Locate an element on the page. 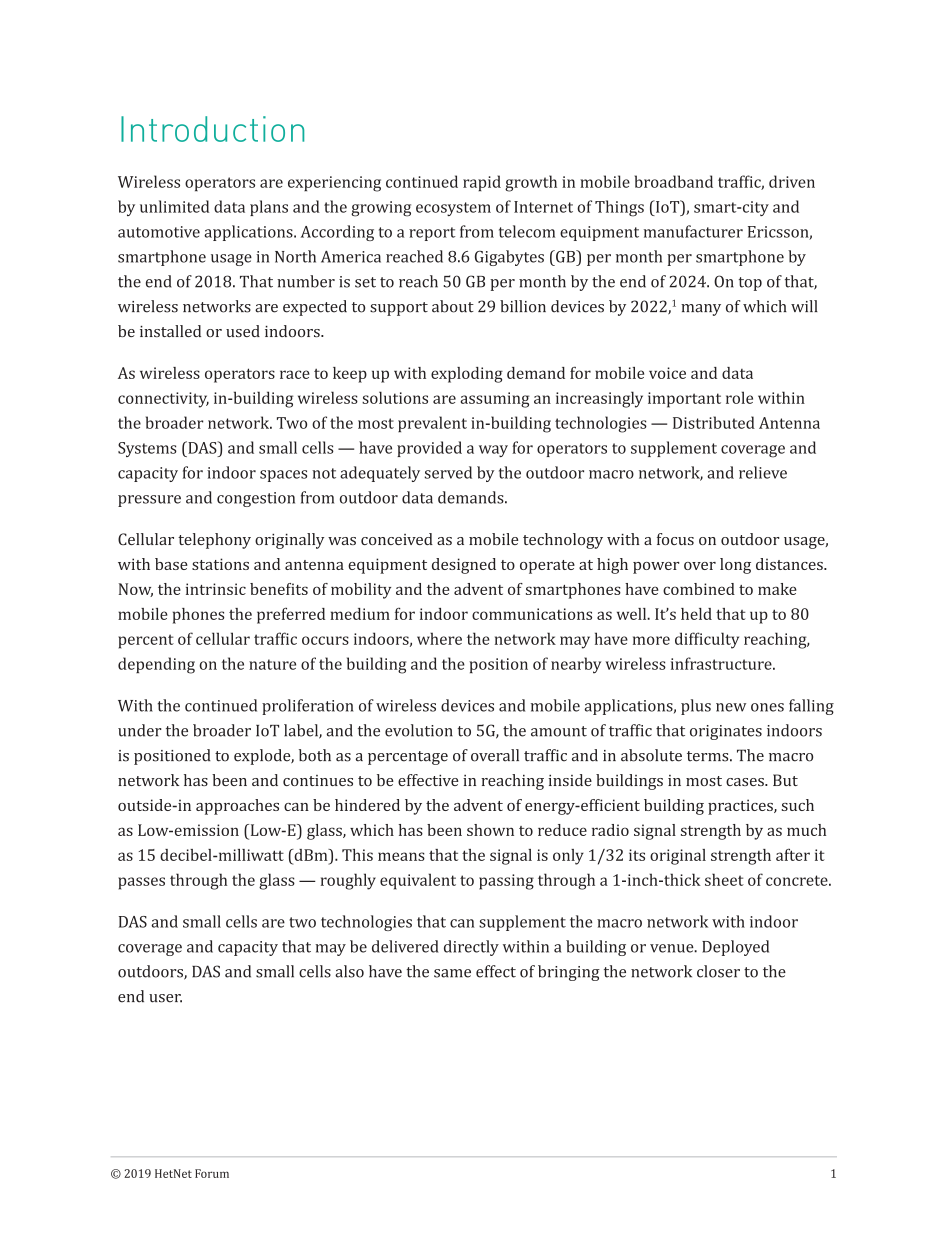  sheet is located at coordinates (724, 879).
